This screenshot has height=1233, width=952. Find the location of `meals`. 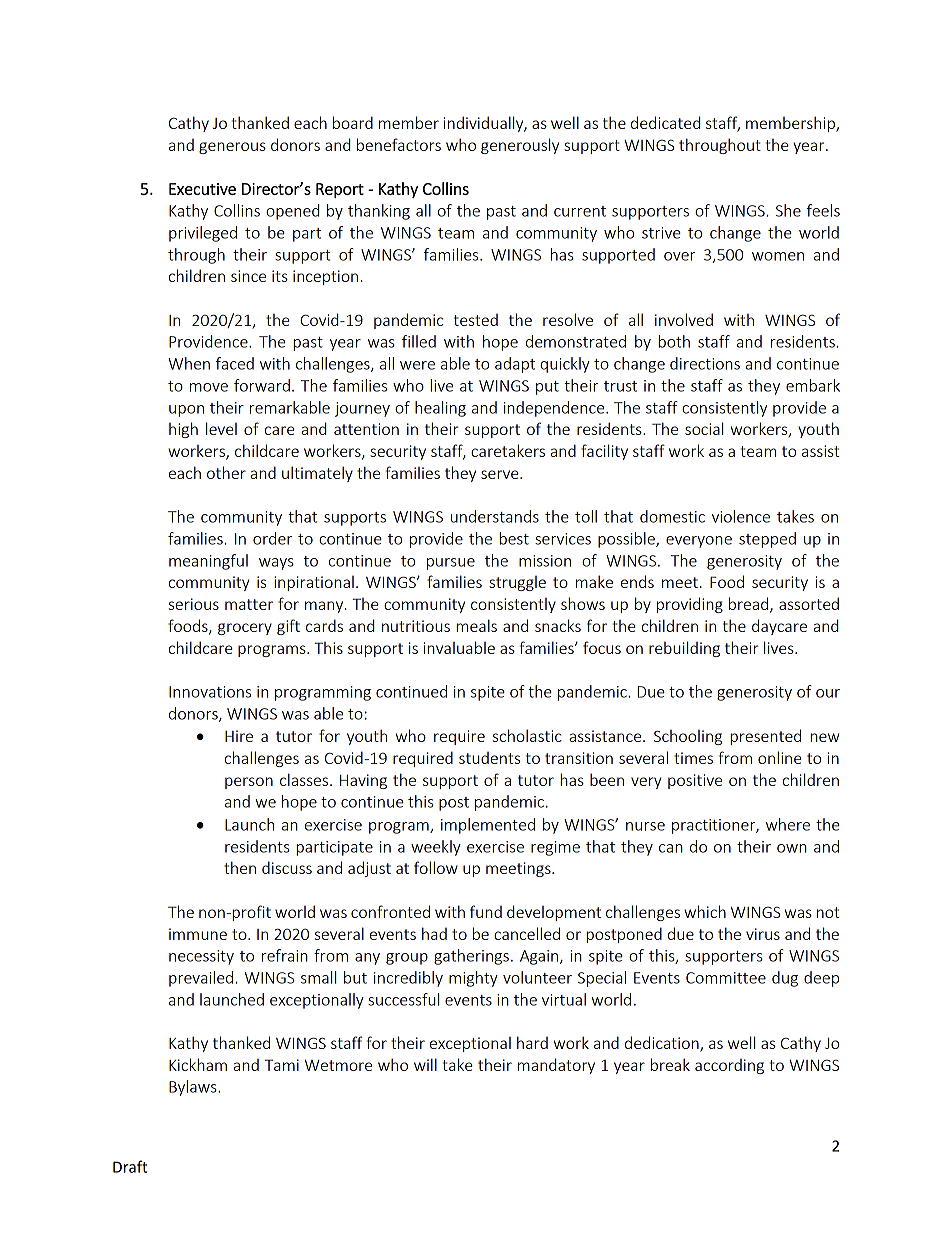

meals is located at coordinates (476, 625).
